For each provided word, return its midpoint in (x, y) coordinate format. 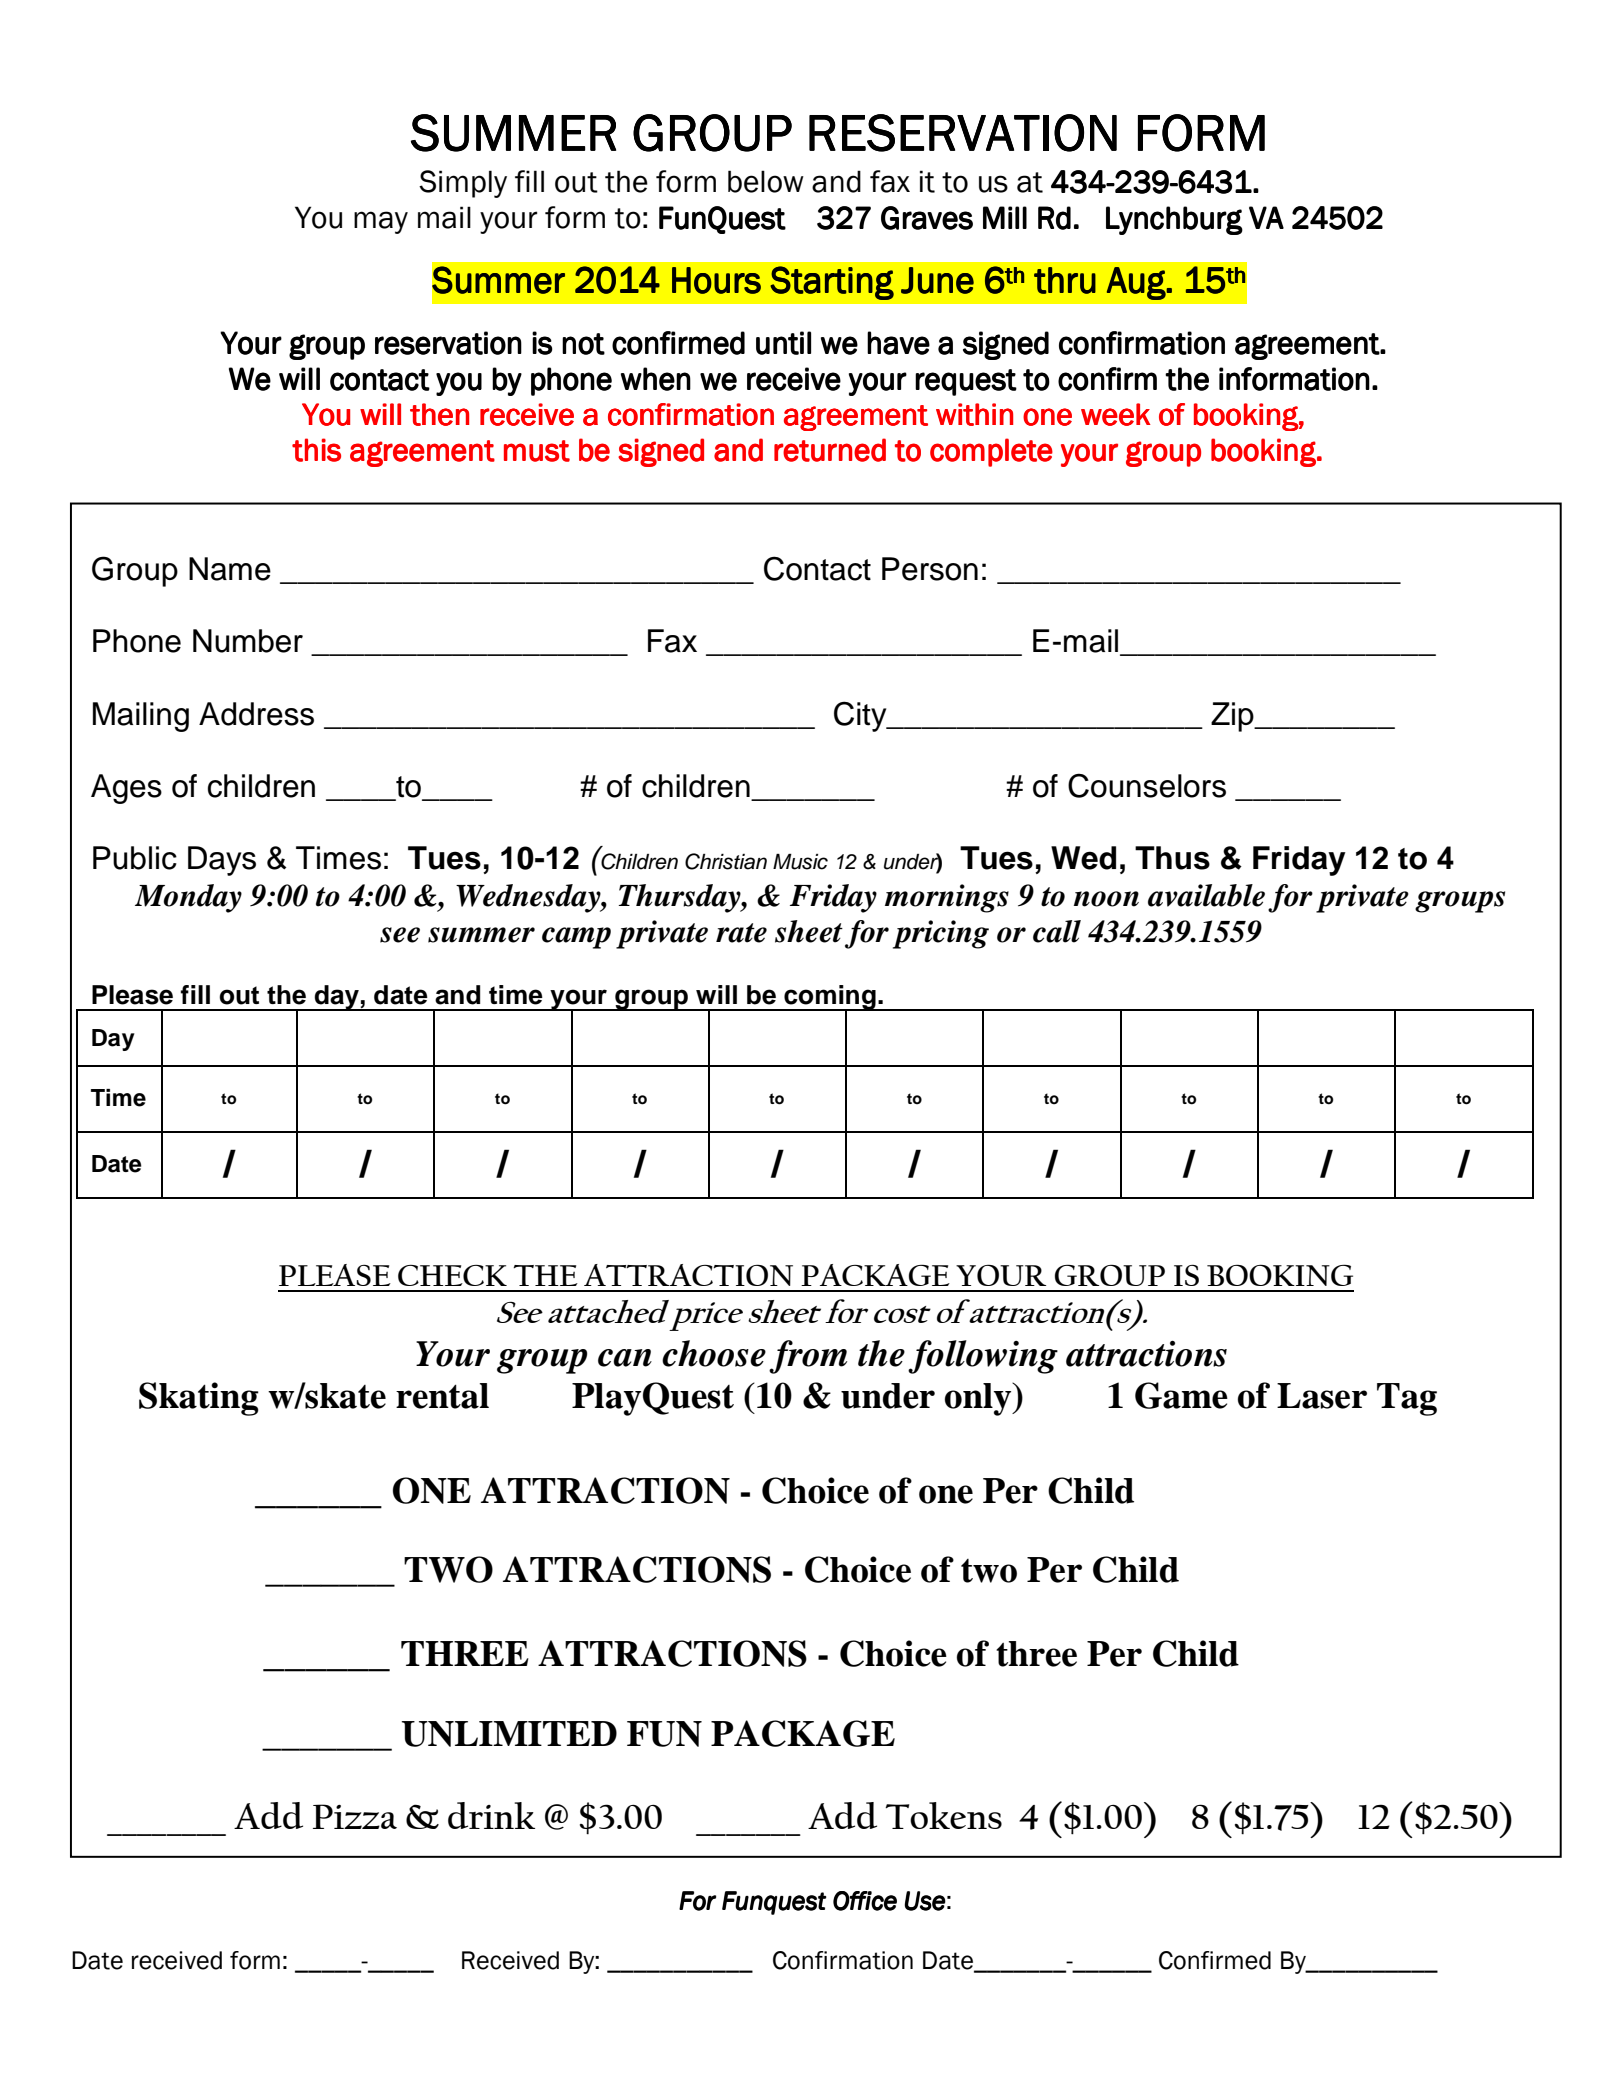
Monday (188, 898)
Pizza (355, 1816)
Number (248, 641)
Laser (1322, 1396)
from (808, 1357)
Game (1181, 1395)
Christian (726, 861)
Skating (199, 1399)
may (381, 222)
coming (830, 998)
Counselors (1147, 785)
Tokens (943, 1815)
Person (930, 569)
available (1206, 895)
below (766, 181)
